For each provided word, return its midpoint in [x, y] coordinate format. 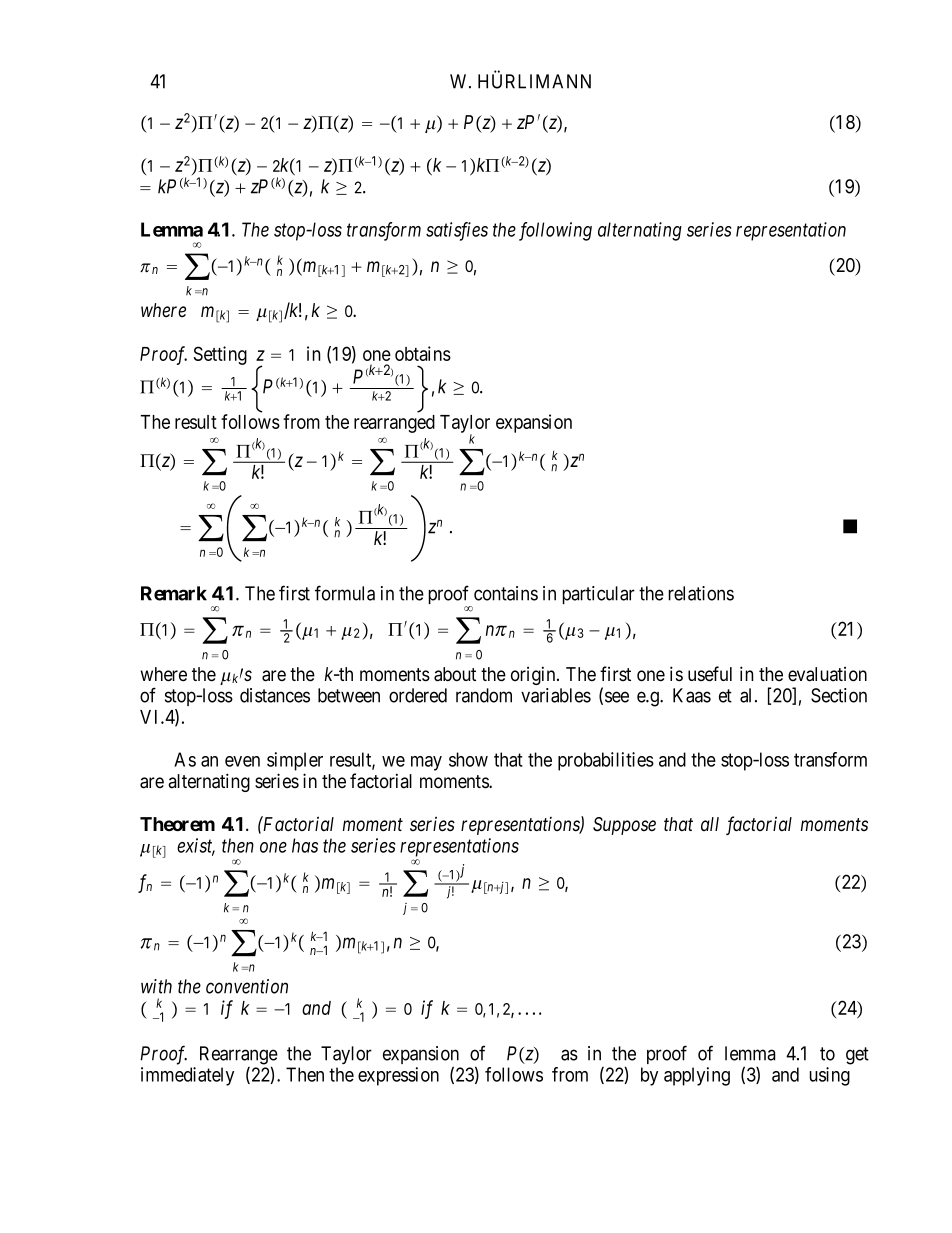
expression [398, 1076]
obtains [423, 353]
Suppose [624, 826]
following [555, 231]
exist [196, 846]
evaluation [827, 674]
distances [275, 695]
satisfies [457, 231]
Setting [220, 355]
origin [534, 675]
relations [701, 593]
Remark [174, 593]
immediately [187, 1076]
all [710, 824]
